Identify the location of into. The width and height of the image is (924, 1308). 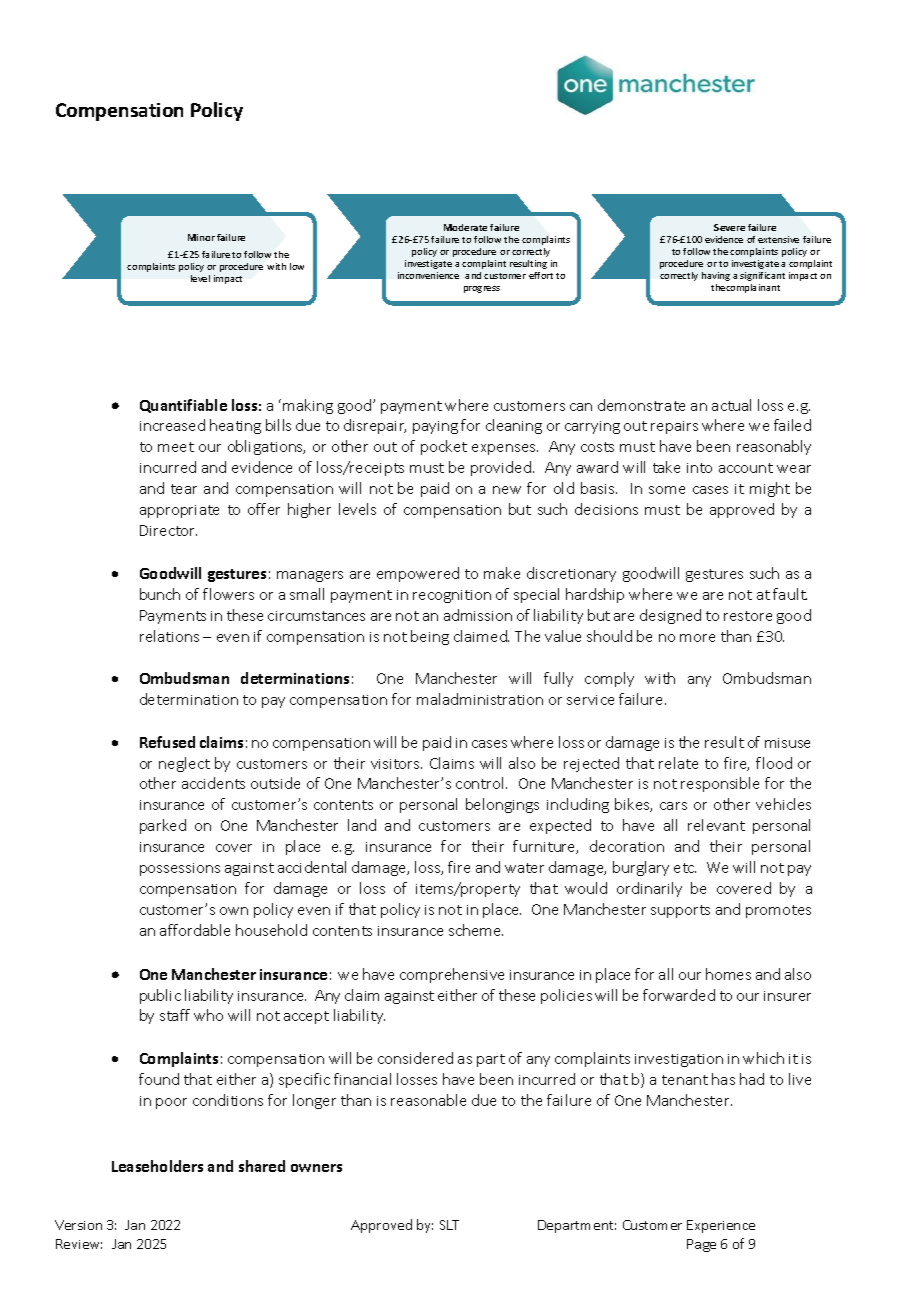
(699, 468).
